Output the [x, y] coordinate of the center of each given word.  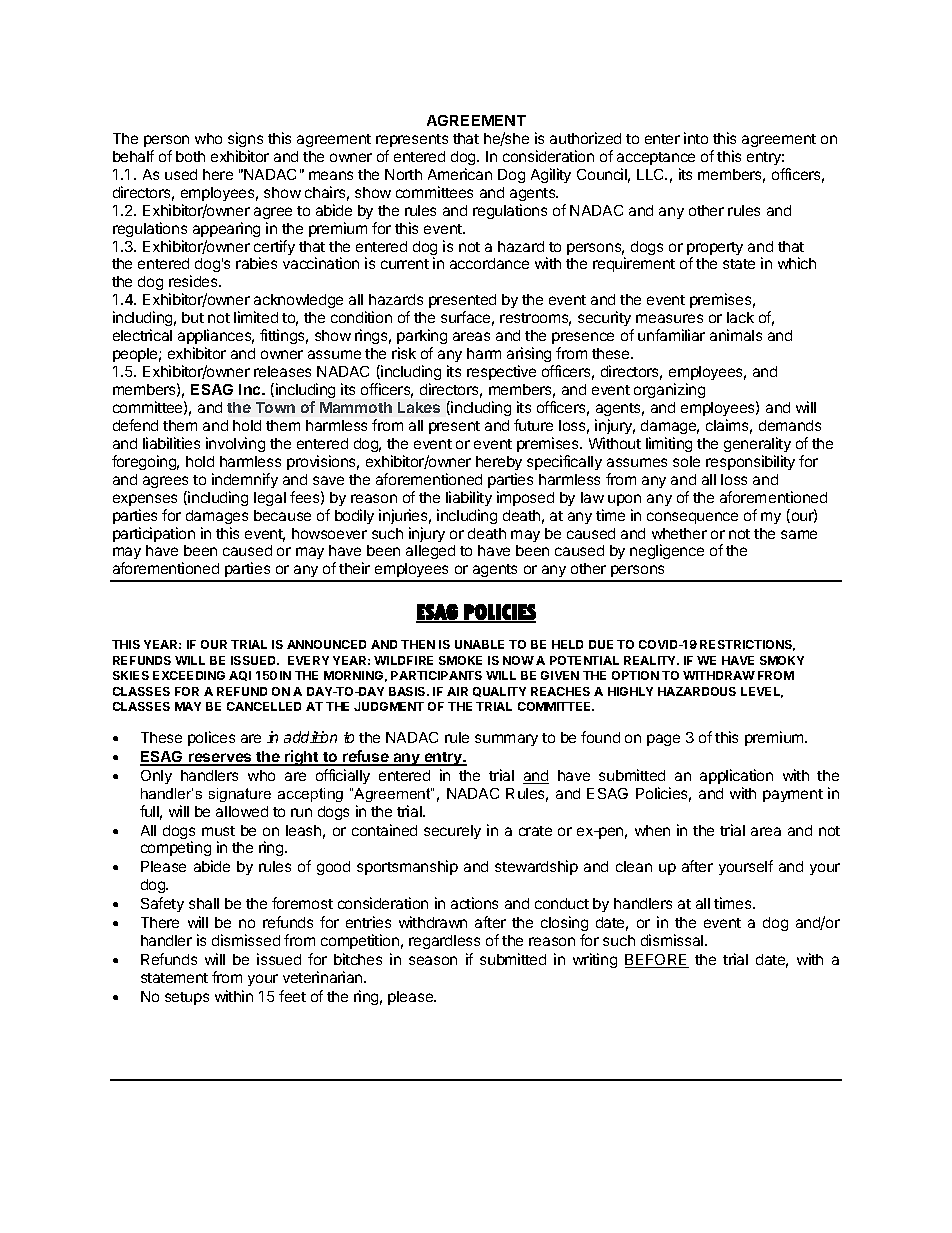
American [460, 174]
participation [154, 534]
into [696, 138]
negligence [667, 551]
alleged [430, 552]
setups [187, 998]
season [433, 960]
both [190, 156]
